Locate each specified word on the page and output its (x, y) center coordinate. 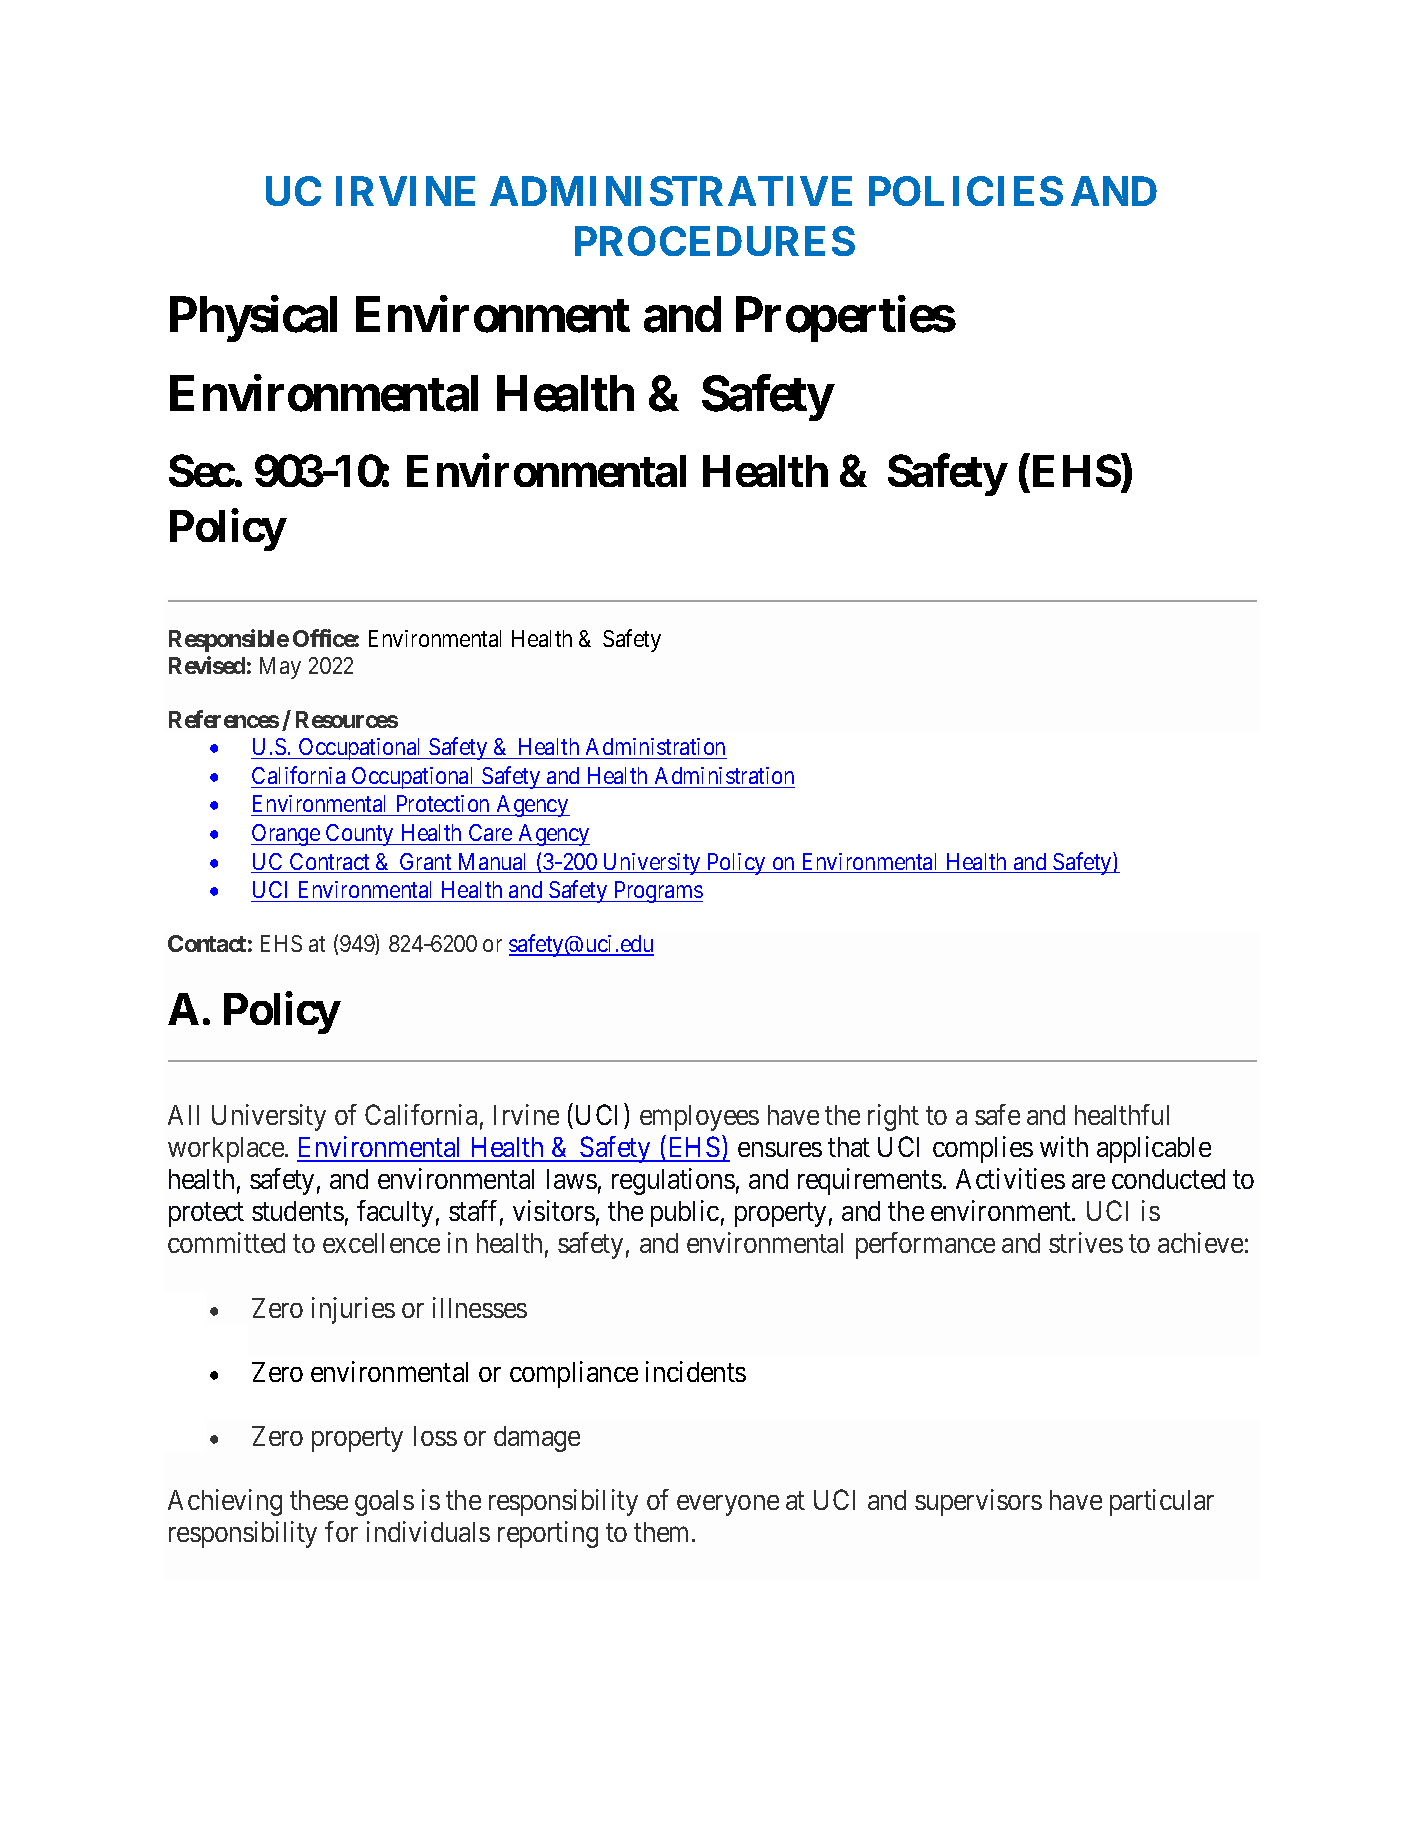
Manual (493, 863)
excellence (381, 1243)
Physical (253, 319)
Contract (330, 863)
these (319, 1500)
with (1064, 1146)
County (360, 835)
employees (699, 1118)
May (280, 668)
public (685, 1213)
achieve (1200, 1242)
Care (490, 832)
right (893, 1117)
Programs (657, 892)
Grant (426, 863)
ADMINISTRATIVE (671, 191)
